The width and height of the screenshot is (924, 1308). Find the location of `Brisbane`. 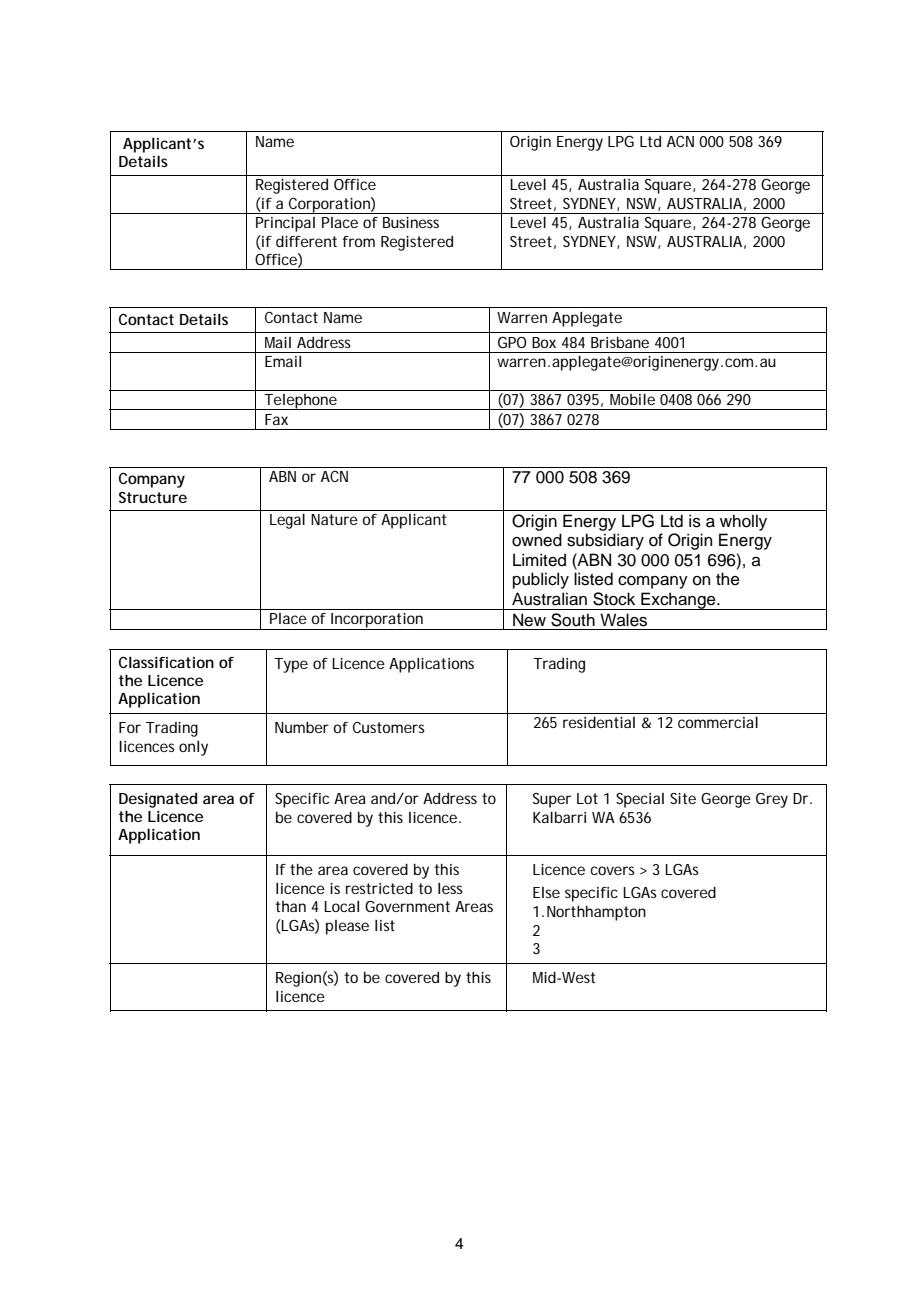

Brisbane is located at coordinates (620, 342).
